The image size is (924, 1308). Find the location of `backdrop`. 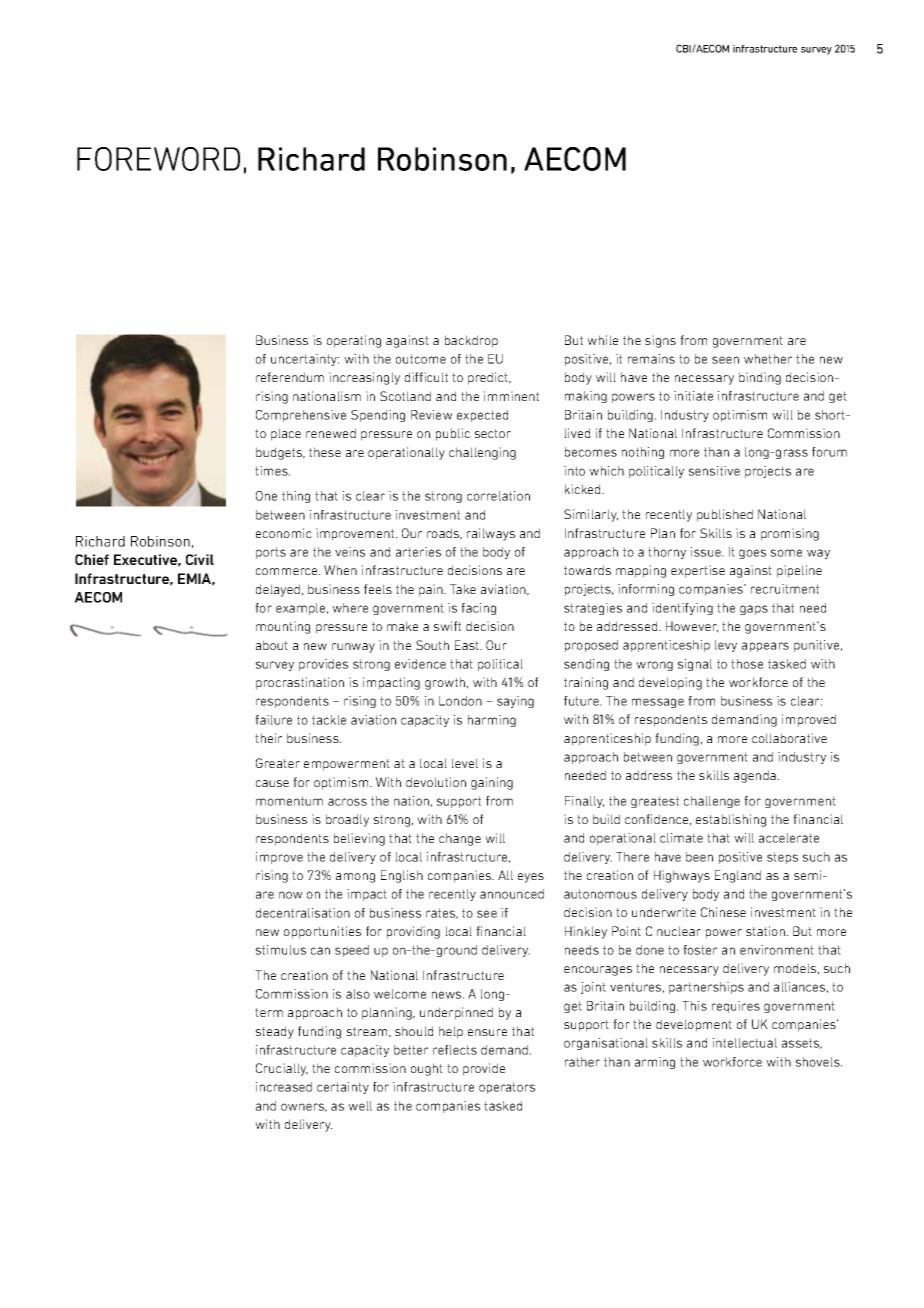

backdrop is located at coordinates (471, 341).
